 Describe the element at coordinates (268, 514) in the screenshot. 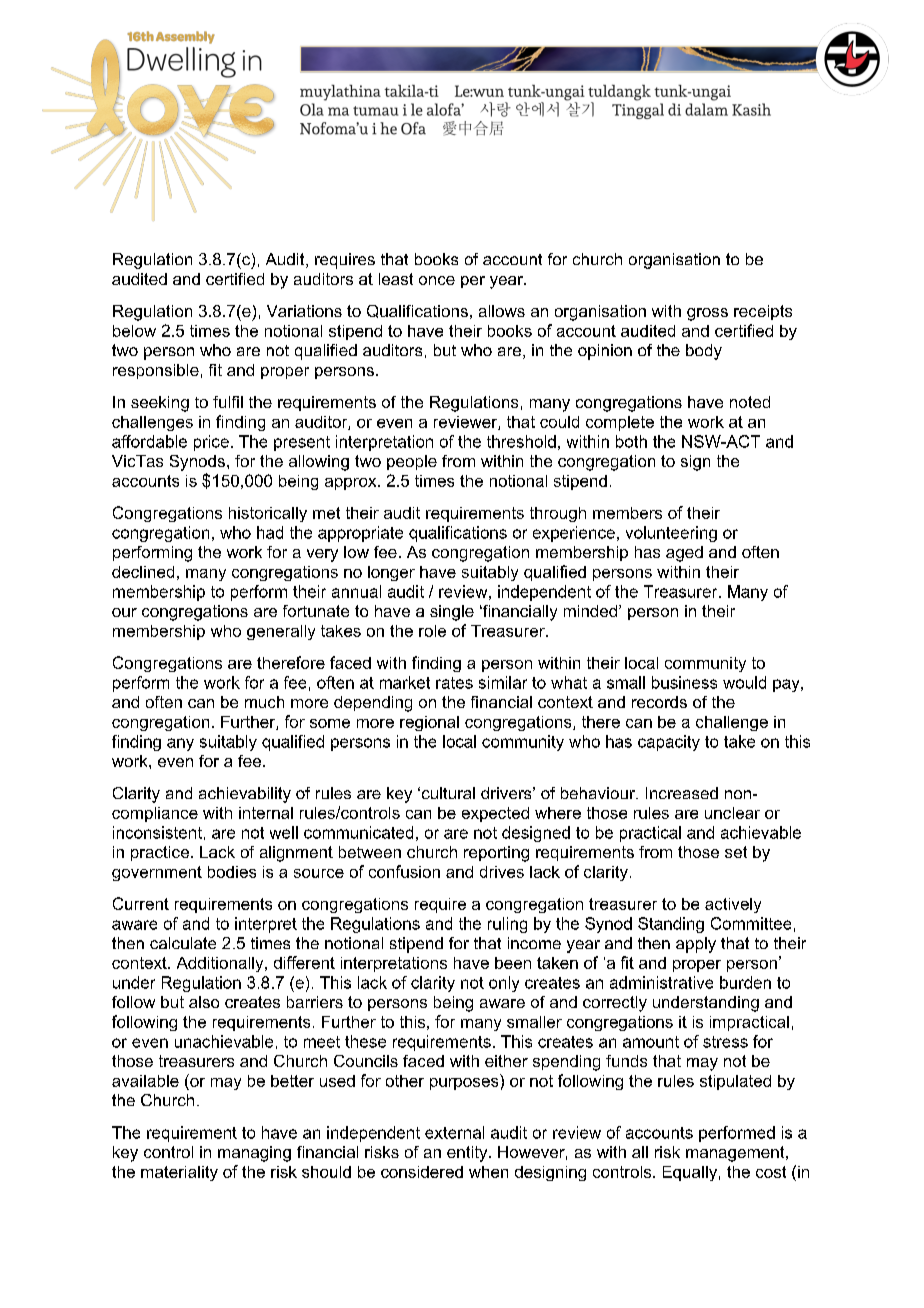

I see `historically` at that location.
